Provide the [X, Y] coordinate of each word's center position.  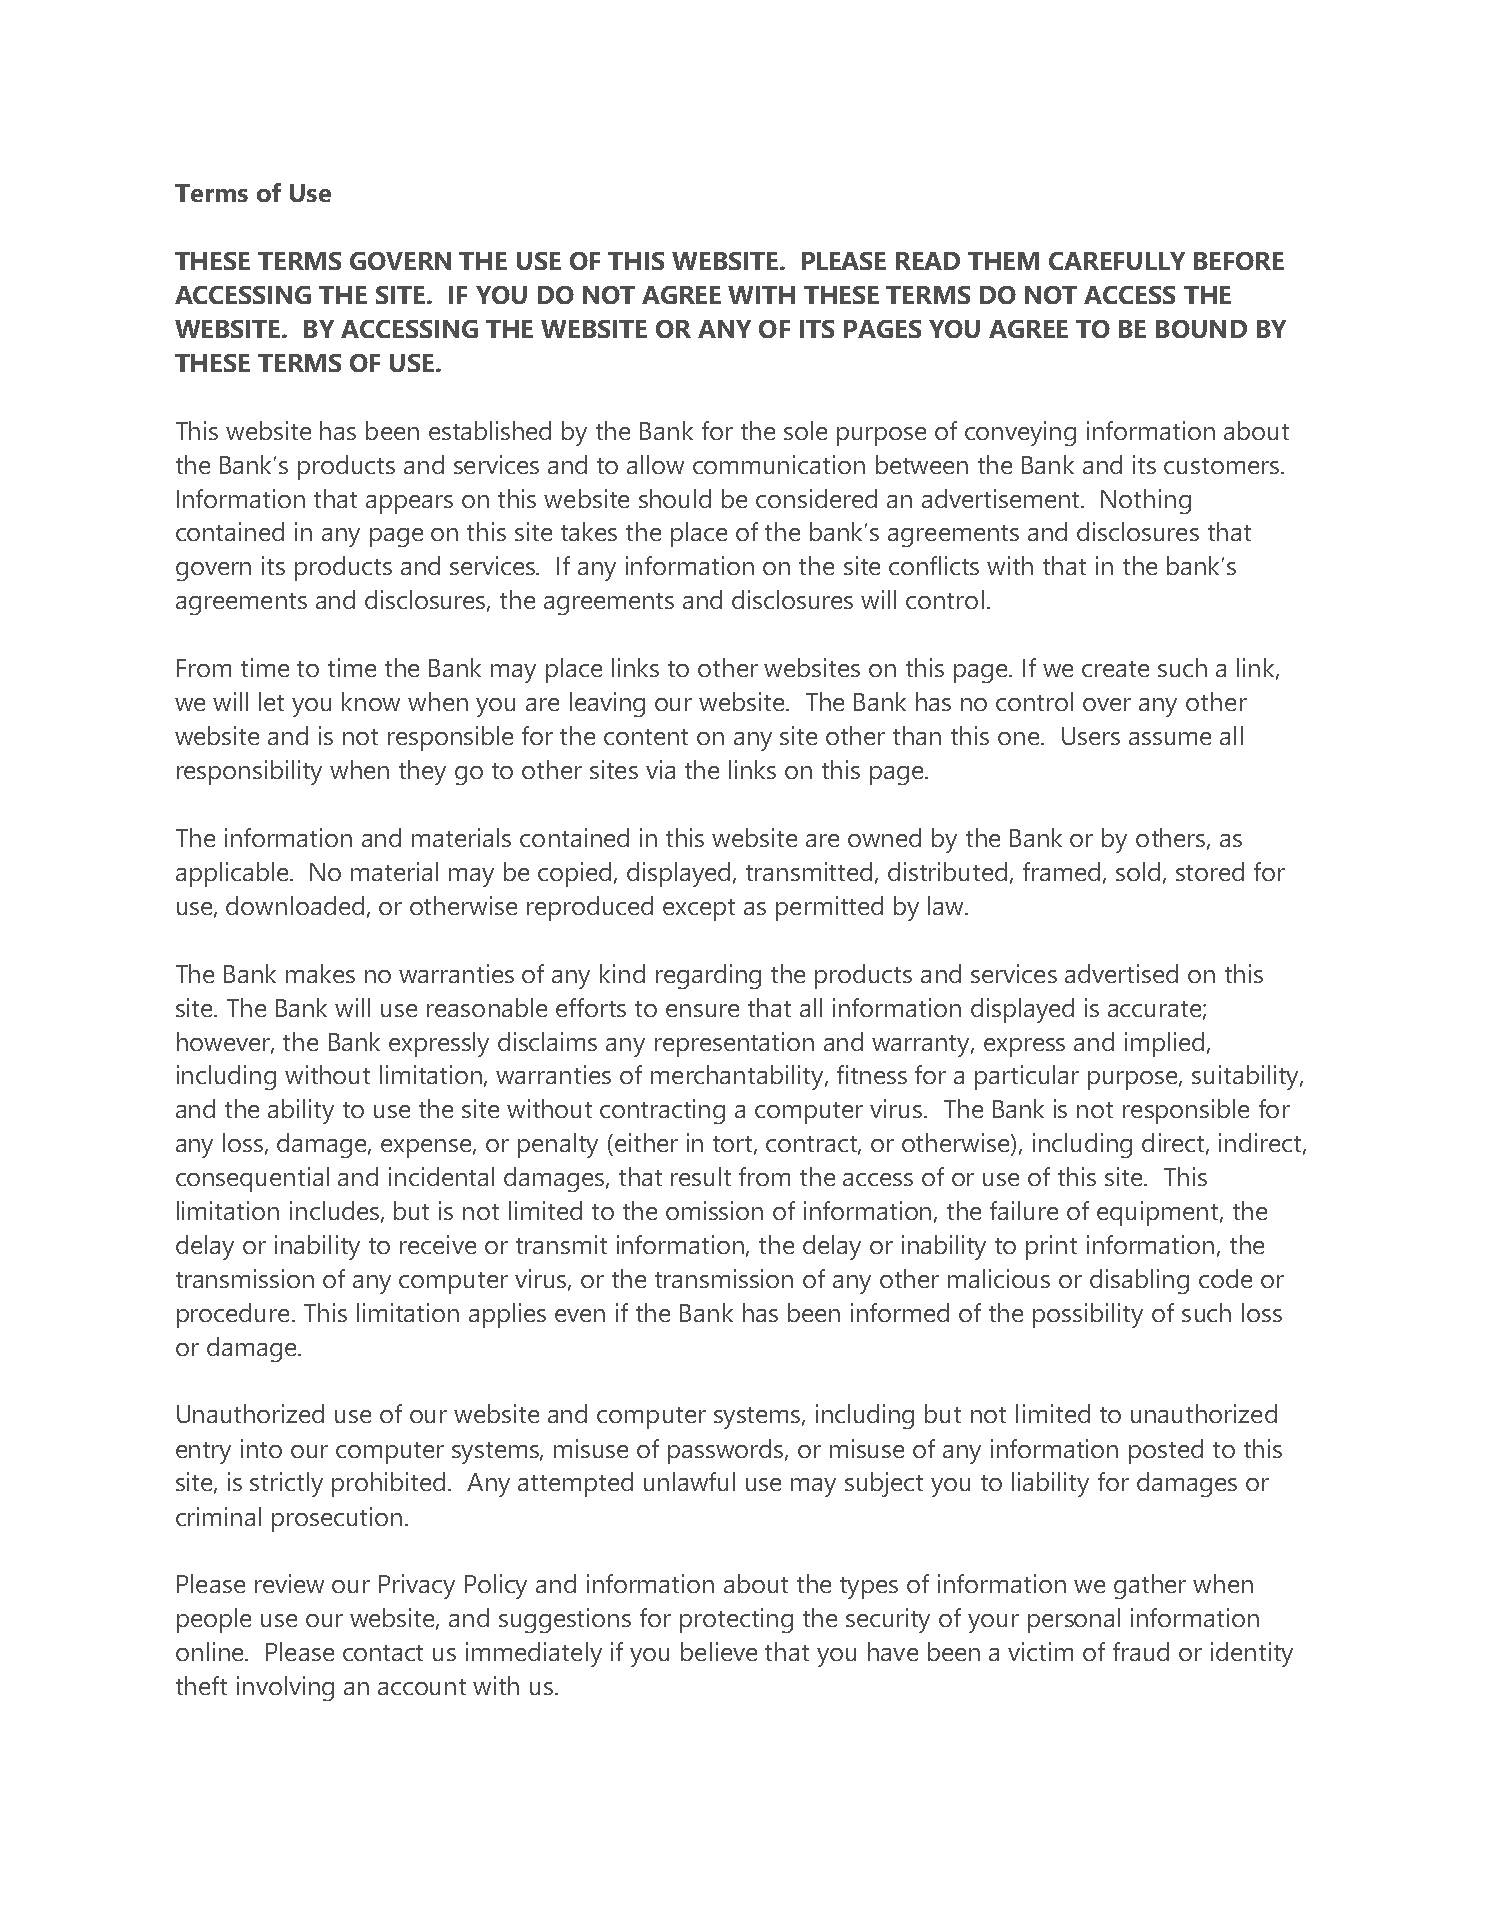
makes [320, 973]
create [1115, 669]
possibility [1088, 1315]
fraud [1141, 1651]
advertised [1121, 973]
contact [383, 1653]
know [371, 701]
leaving [607, 704]
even [580, 1315]
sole [805, 430]
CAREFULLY [1117, 261]
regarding [708, 976]
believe [719, 1651]
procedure [233, 1315]
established [490, 430]
